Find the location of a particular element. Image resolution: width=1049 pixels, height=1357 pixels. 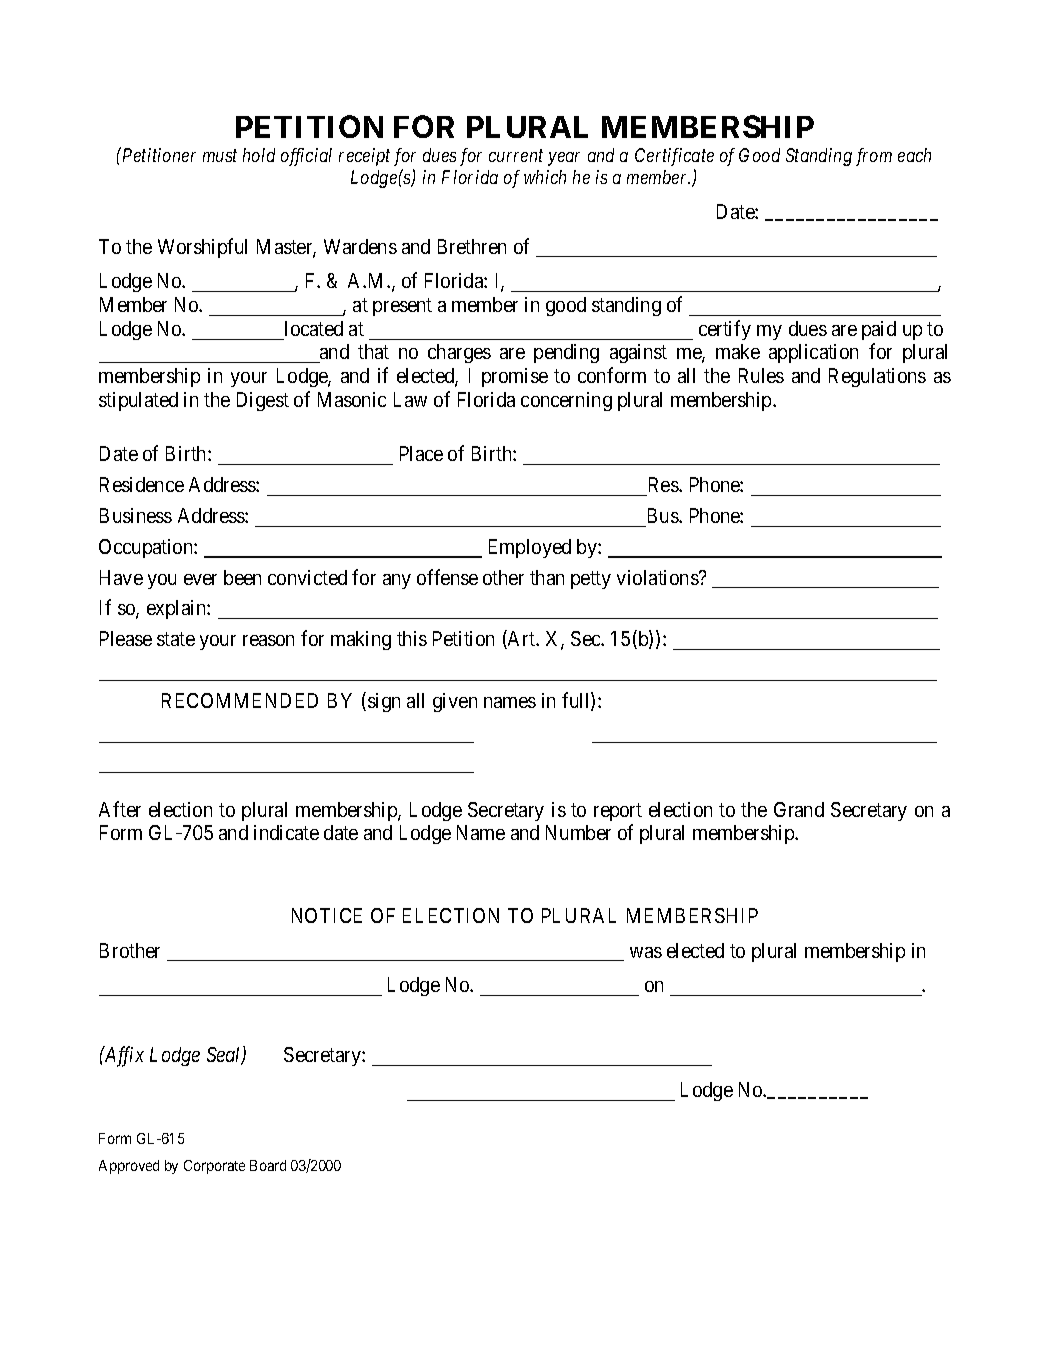

Corporate is located at coordinates (214, 1167).
